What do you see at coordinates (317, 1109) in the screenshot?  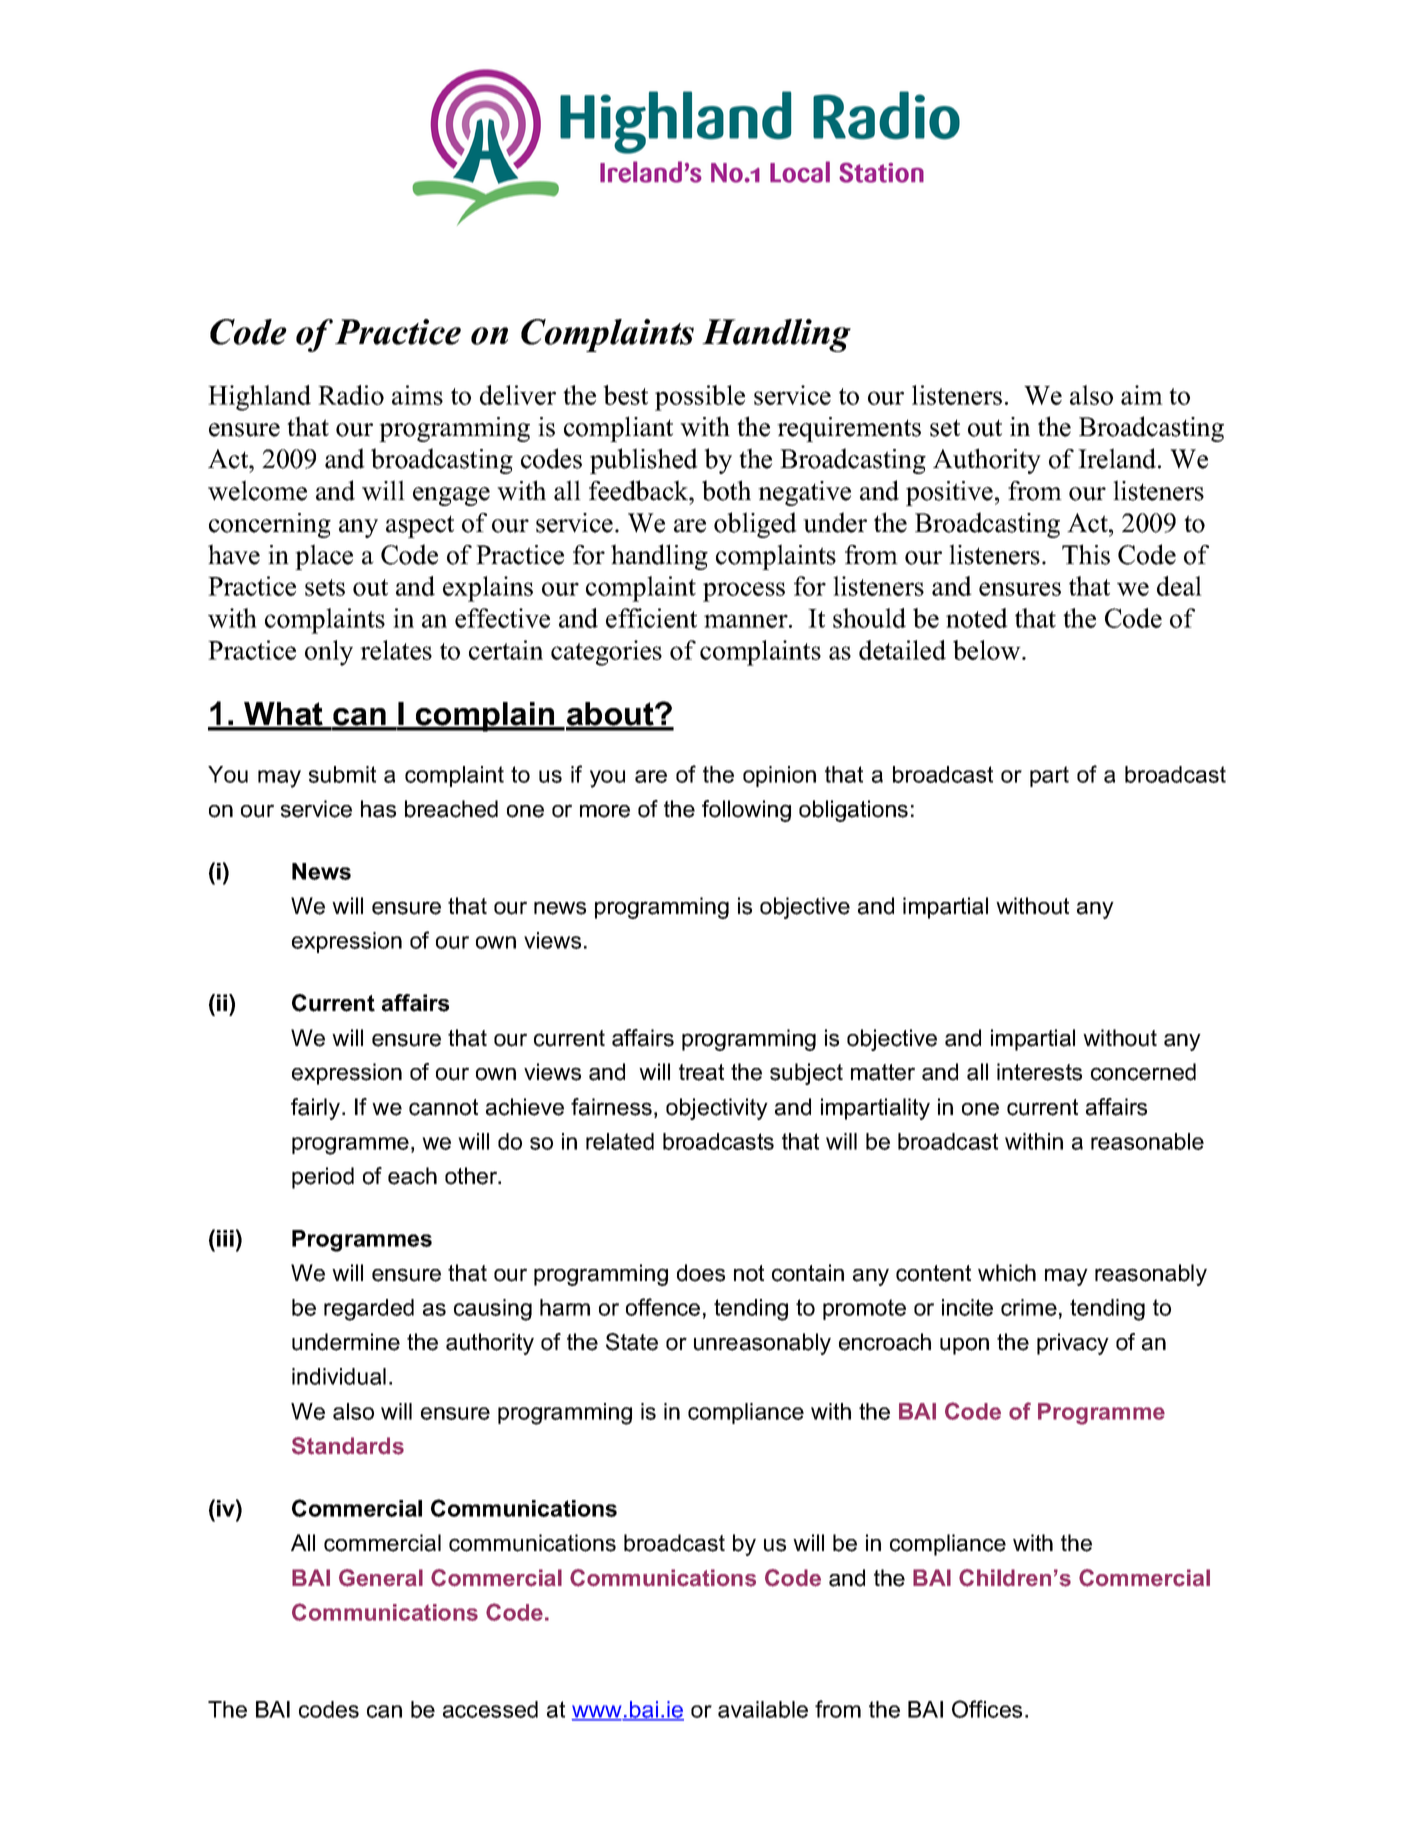 I see `fairly` at bounding box center [317, 1109].
